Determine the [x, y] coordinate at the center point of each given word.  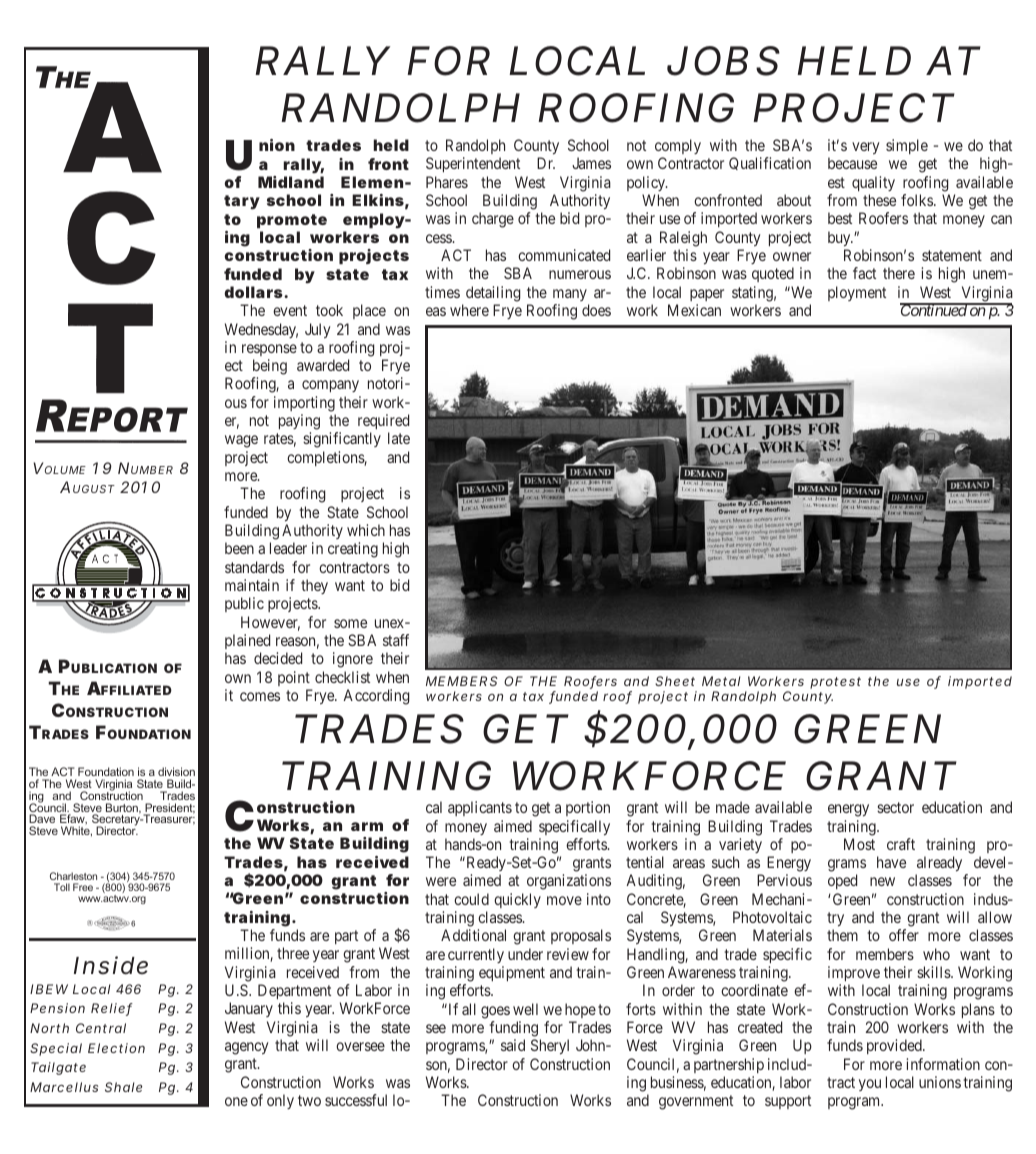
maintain [252, 585]
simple [907, 146]
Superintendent [473, 164]
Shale [124, 1087]
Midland [291, 182]
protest [835, 683]
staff [396, 640]
